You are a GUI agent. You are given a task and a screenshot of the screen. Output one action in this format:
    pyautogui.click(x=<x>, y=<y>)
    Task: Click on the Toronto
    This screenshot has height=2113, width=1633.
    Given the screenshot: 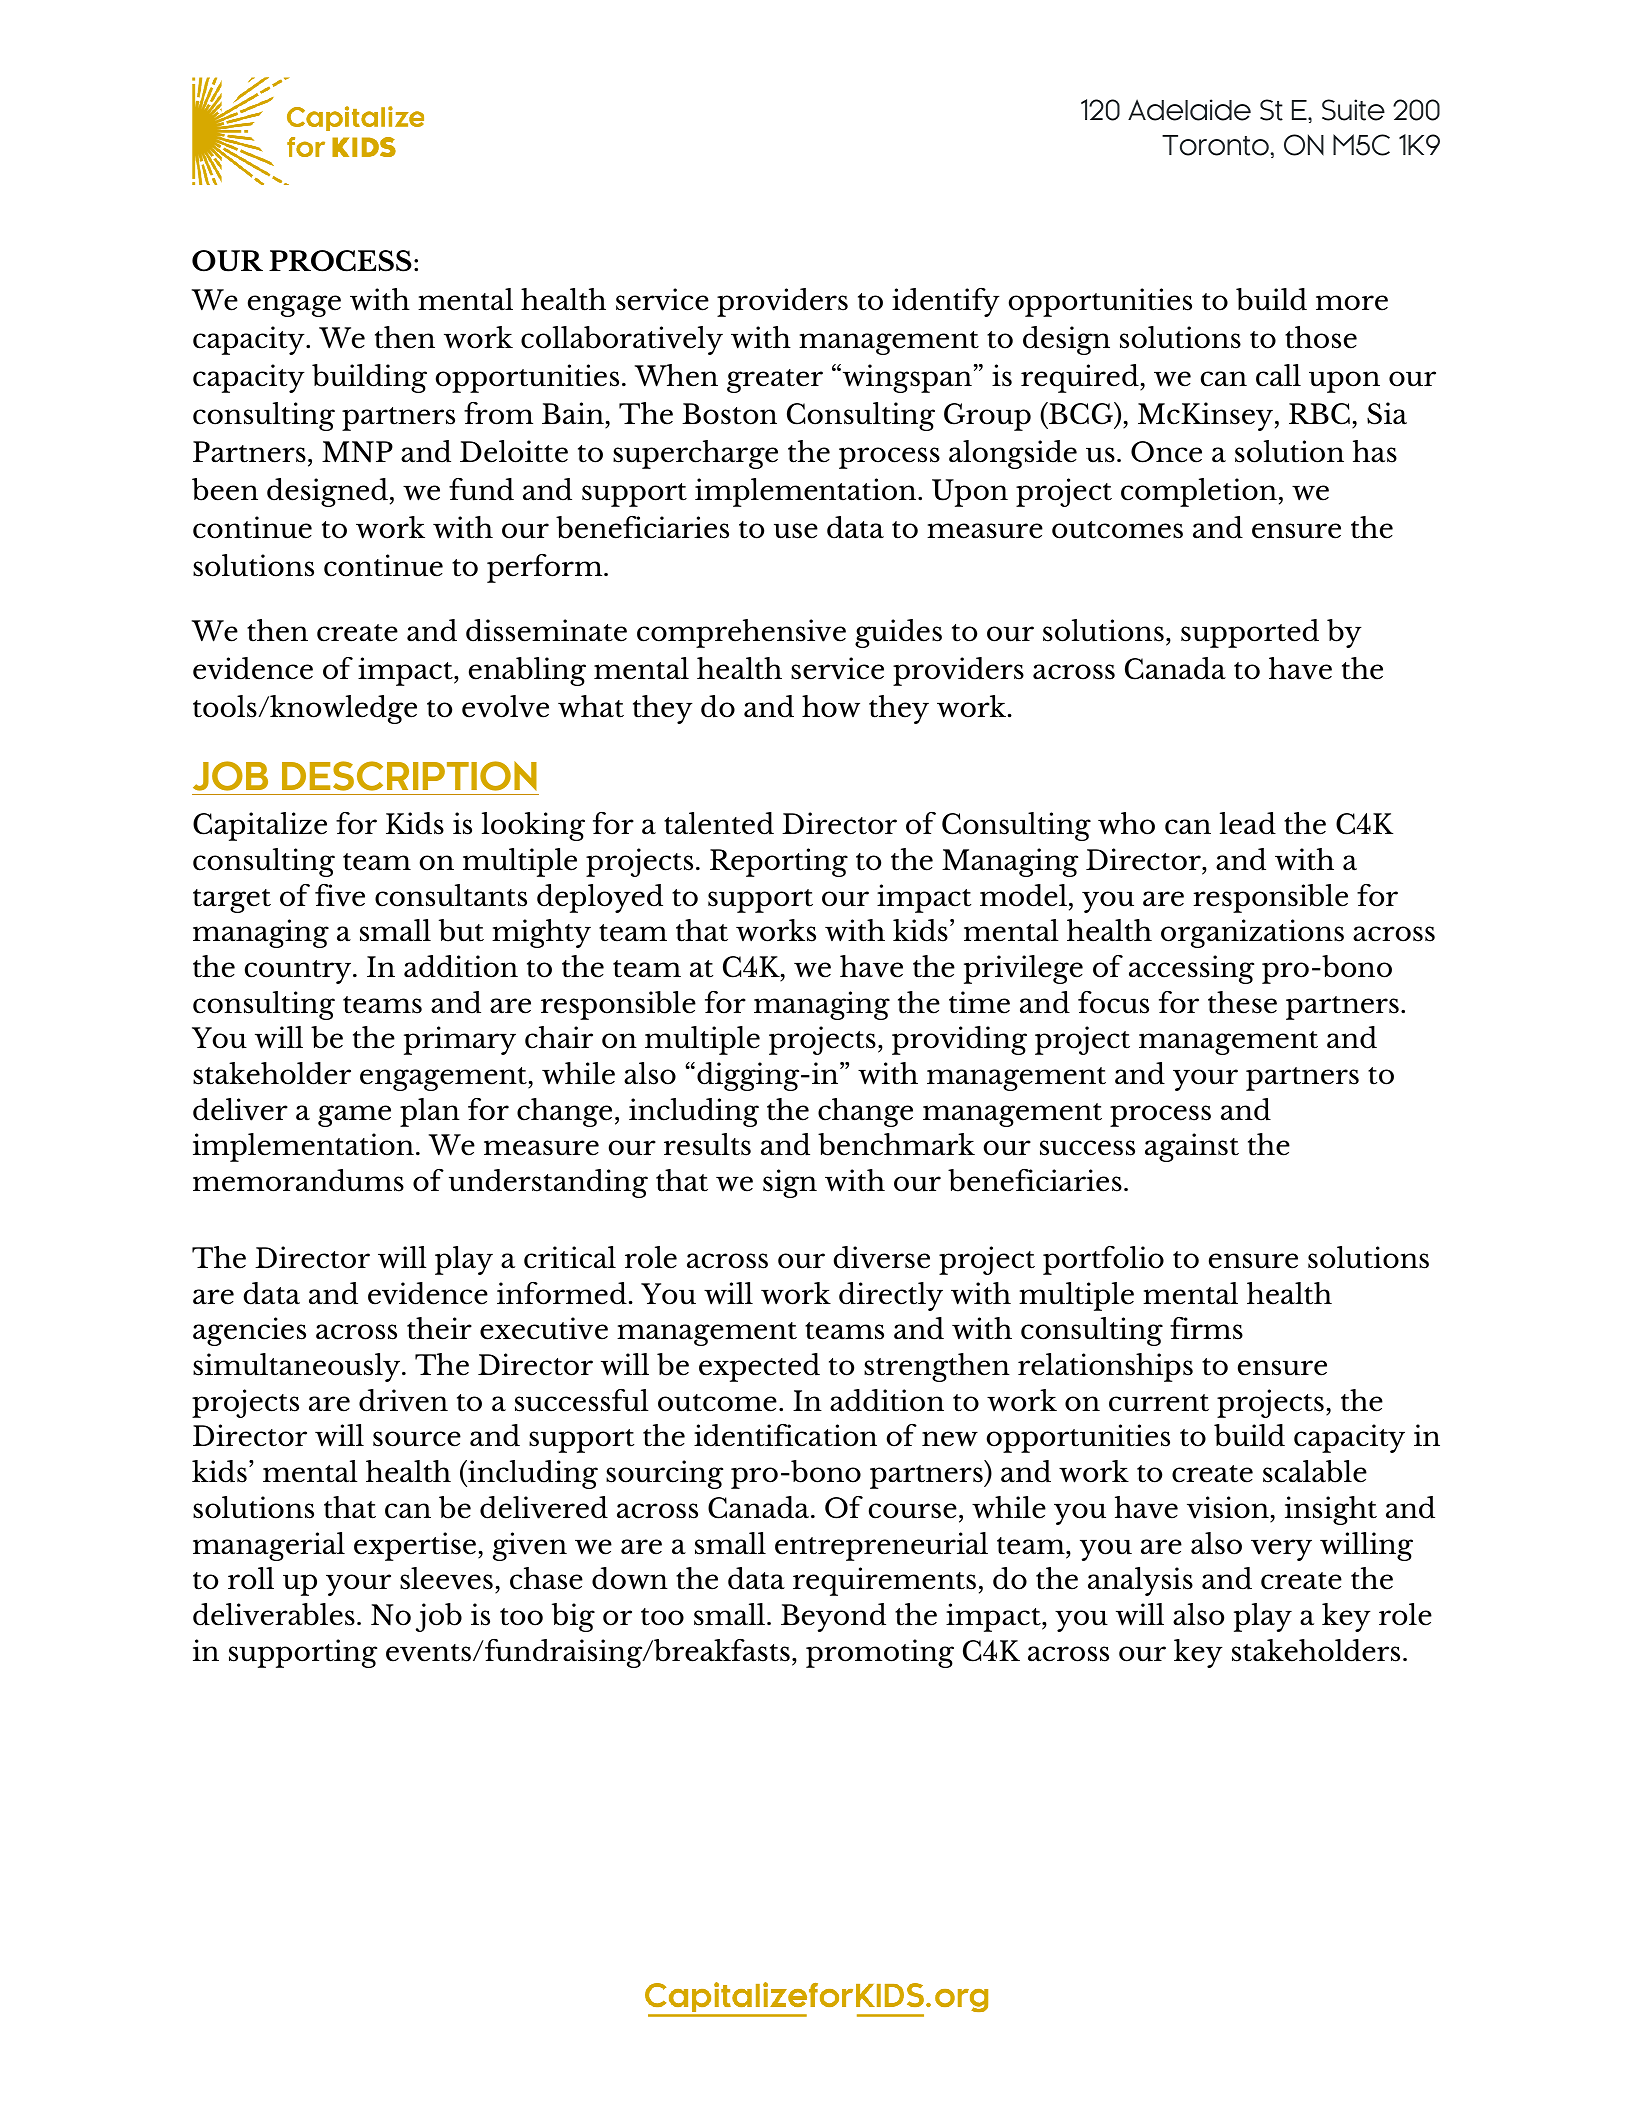 What is the action you would take?
    pyautogui.click(x=1215, y=145)
